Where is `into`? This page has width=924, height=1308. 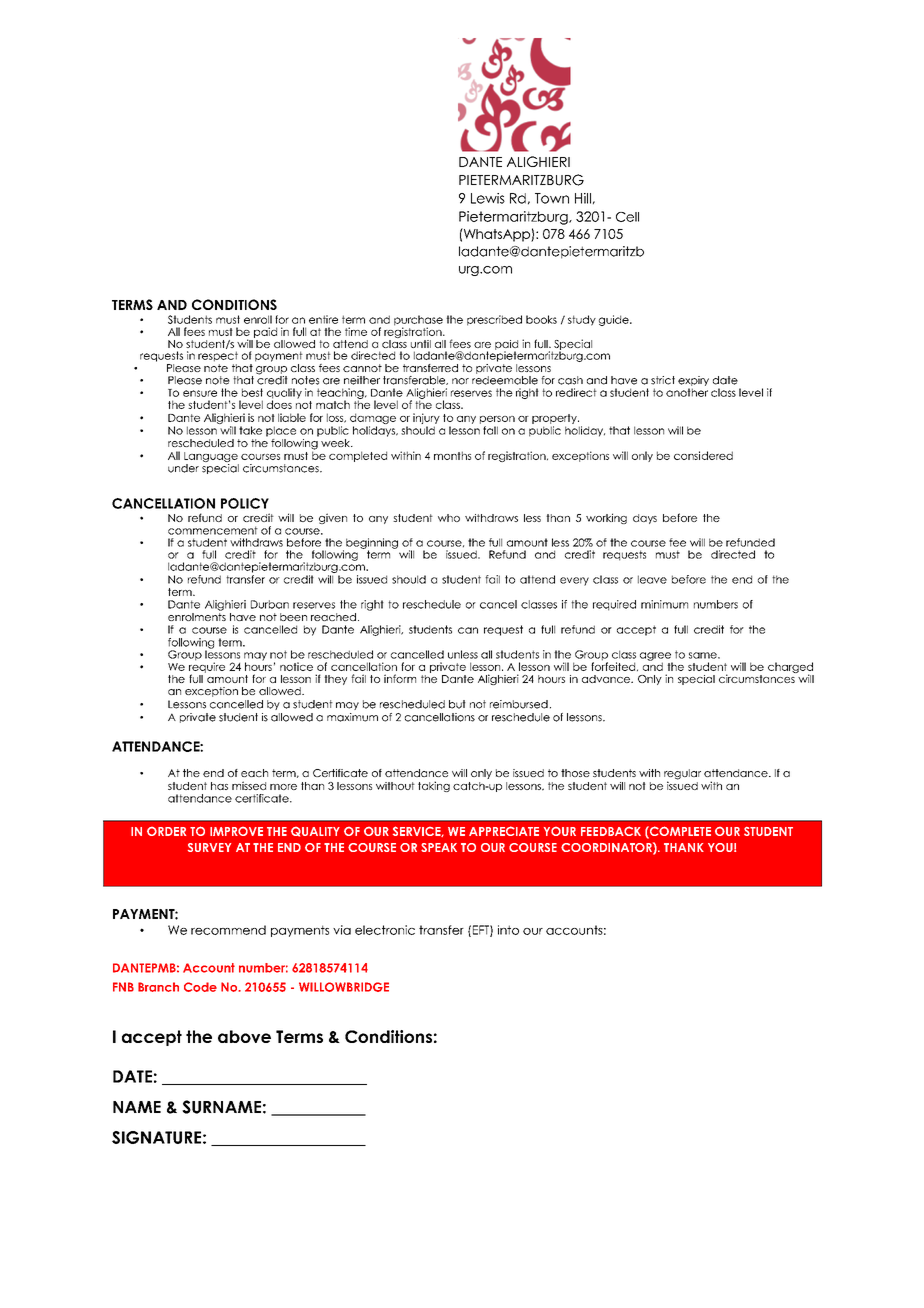 into is located at coordinates (508, 930).
